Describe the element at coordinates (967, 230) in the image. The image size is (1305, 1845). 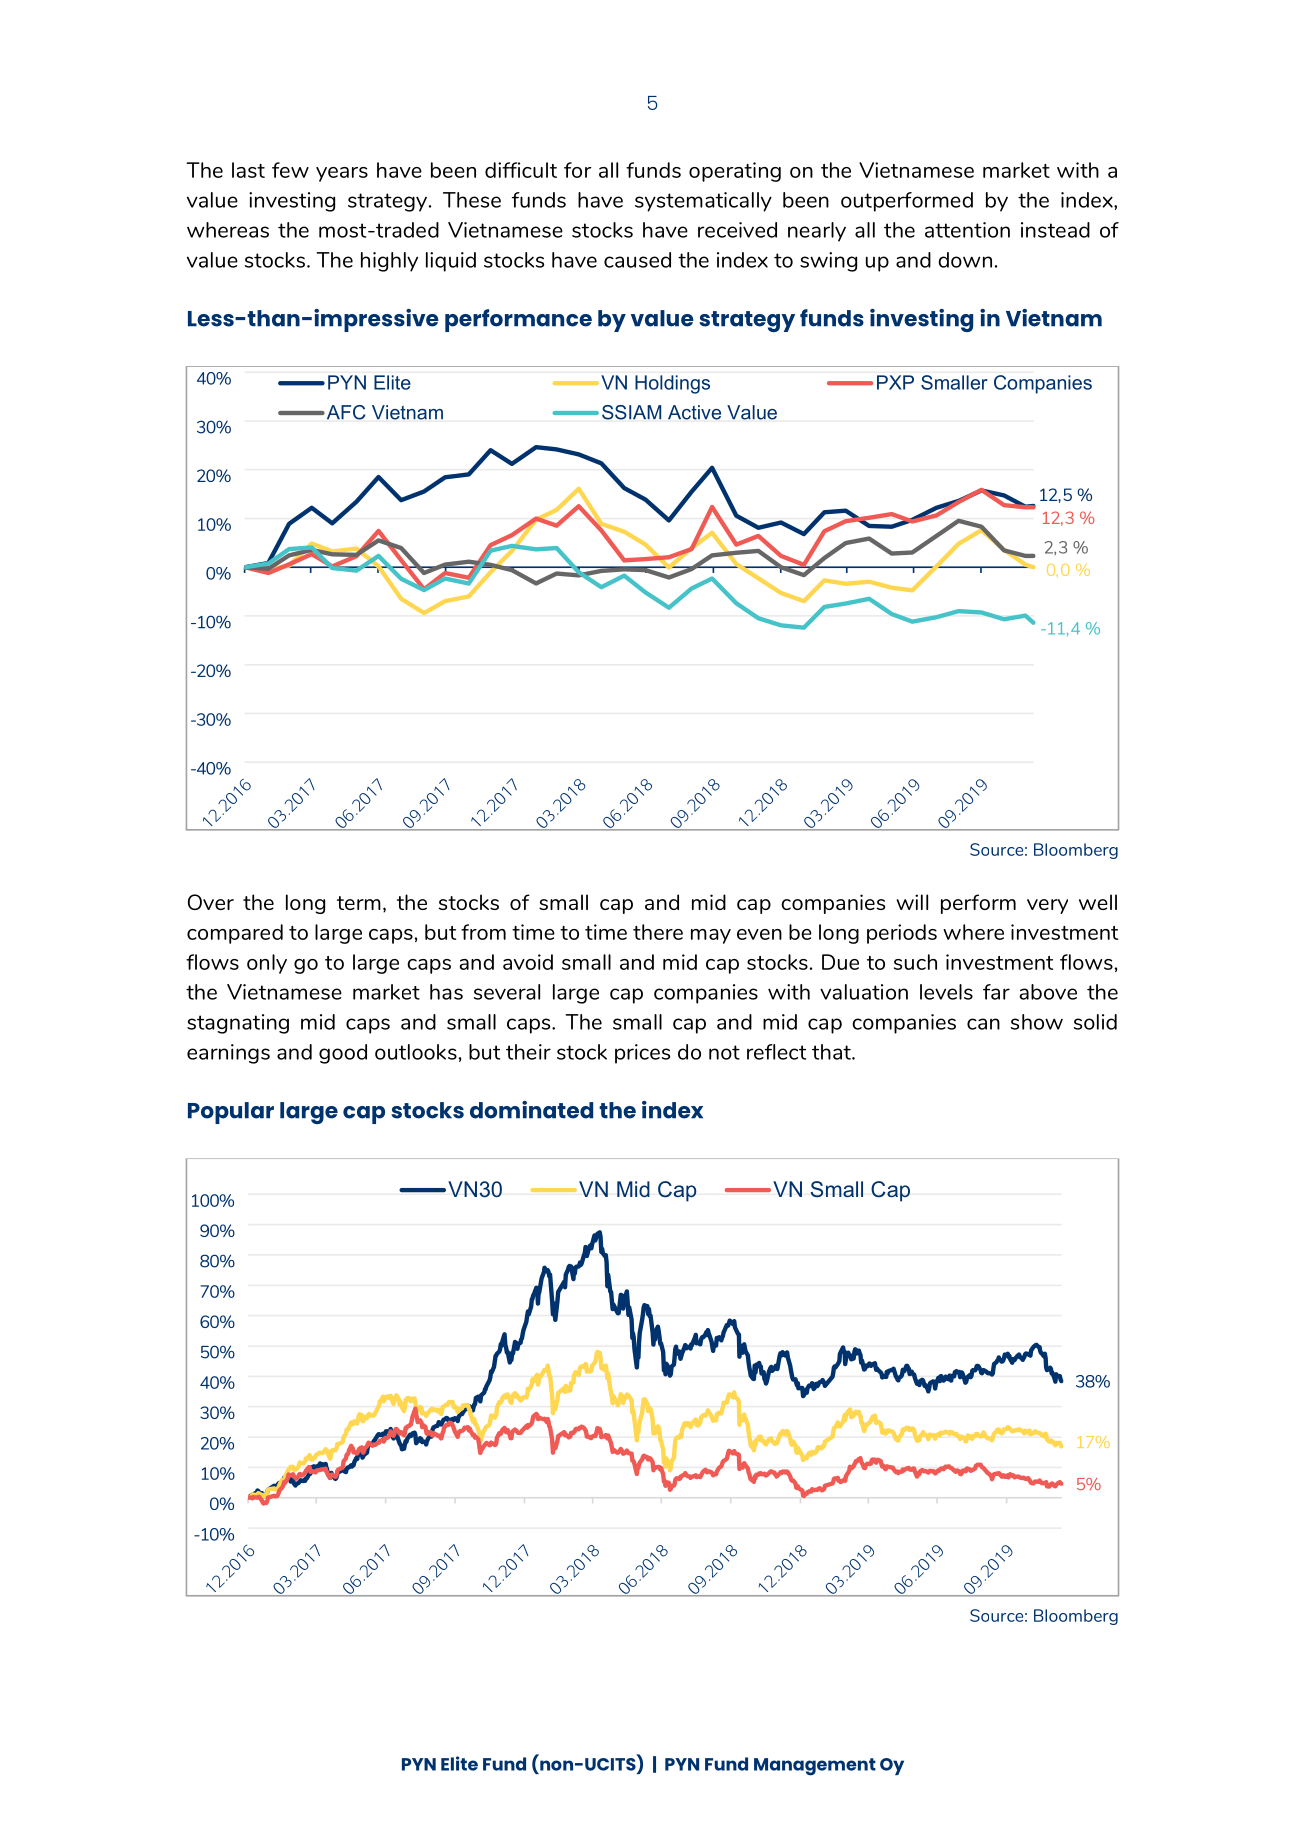
I see `attention` at that location.
